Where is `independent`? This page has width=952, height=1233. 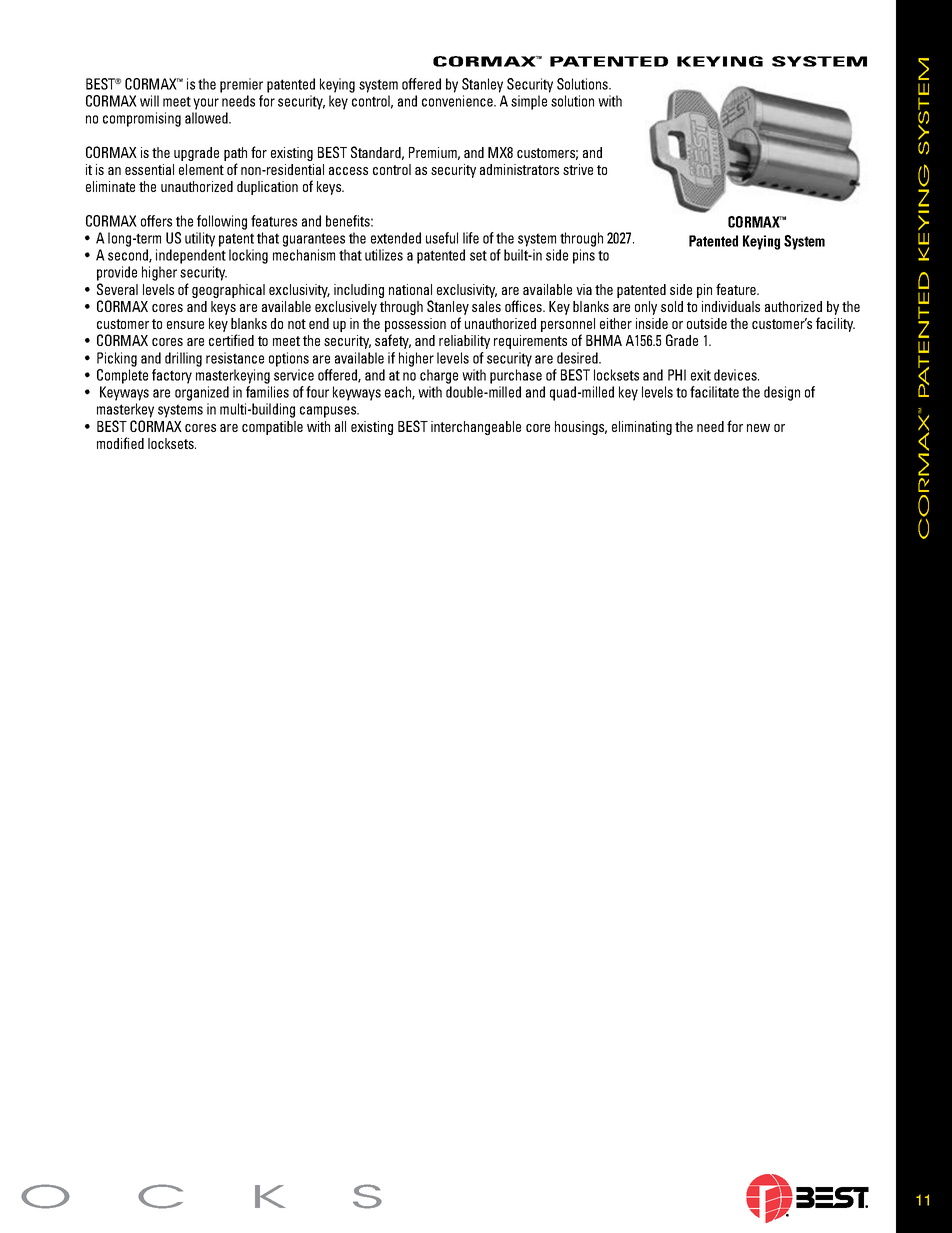
independent is located at coordinates (191, 256).
